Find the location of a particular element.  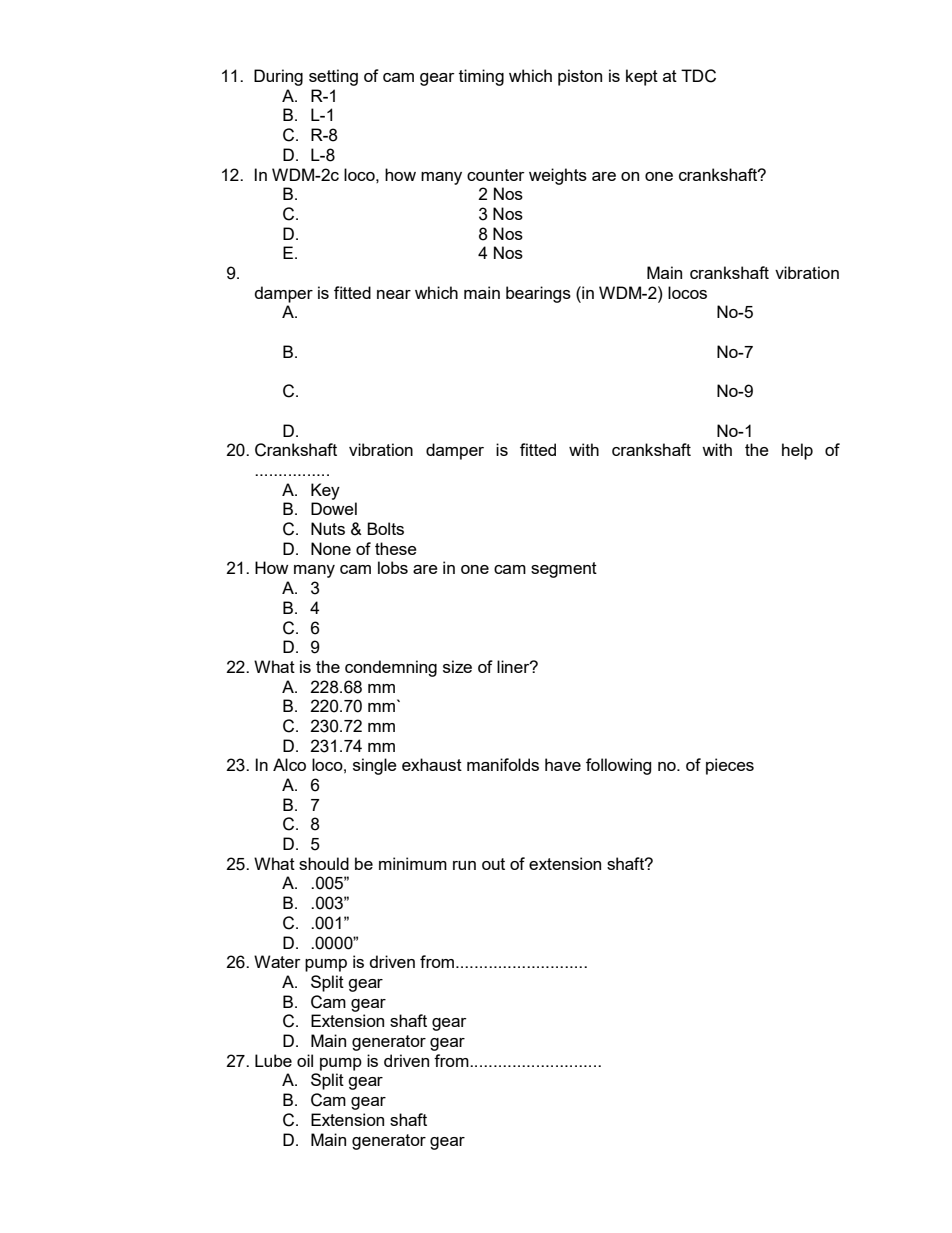

pieces is located at coordinates (730, 766).
